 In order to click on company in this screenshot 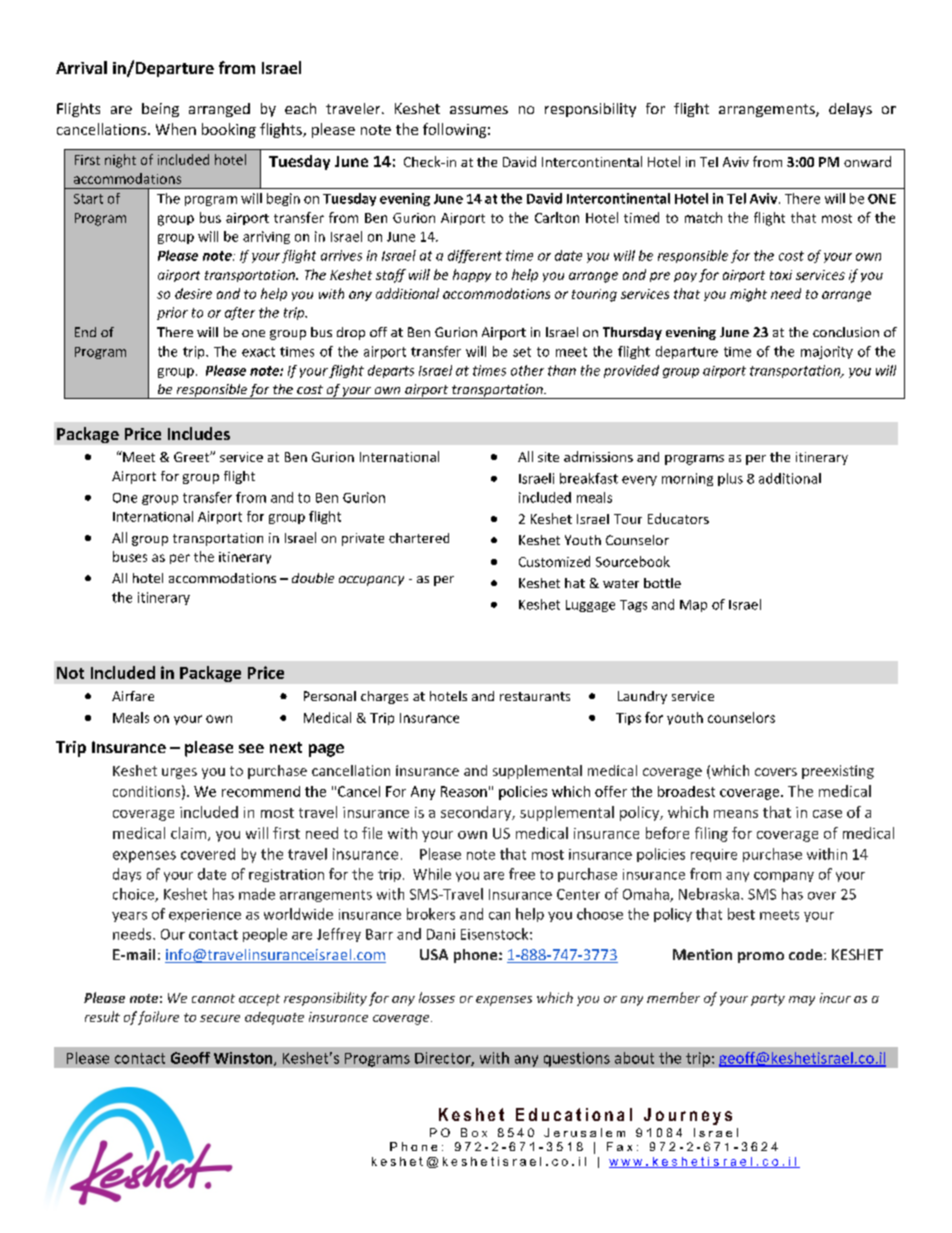, I will do `click(784, 877)`.
